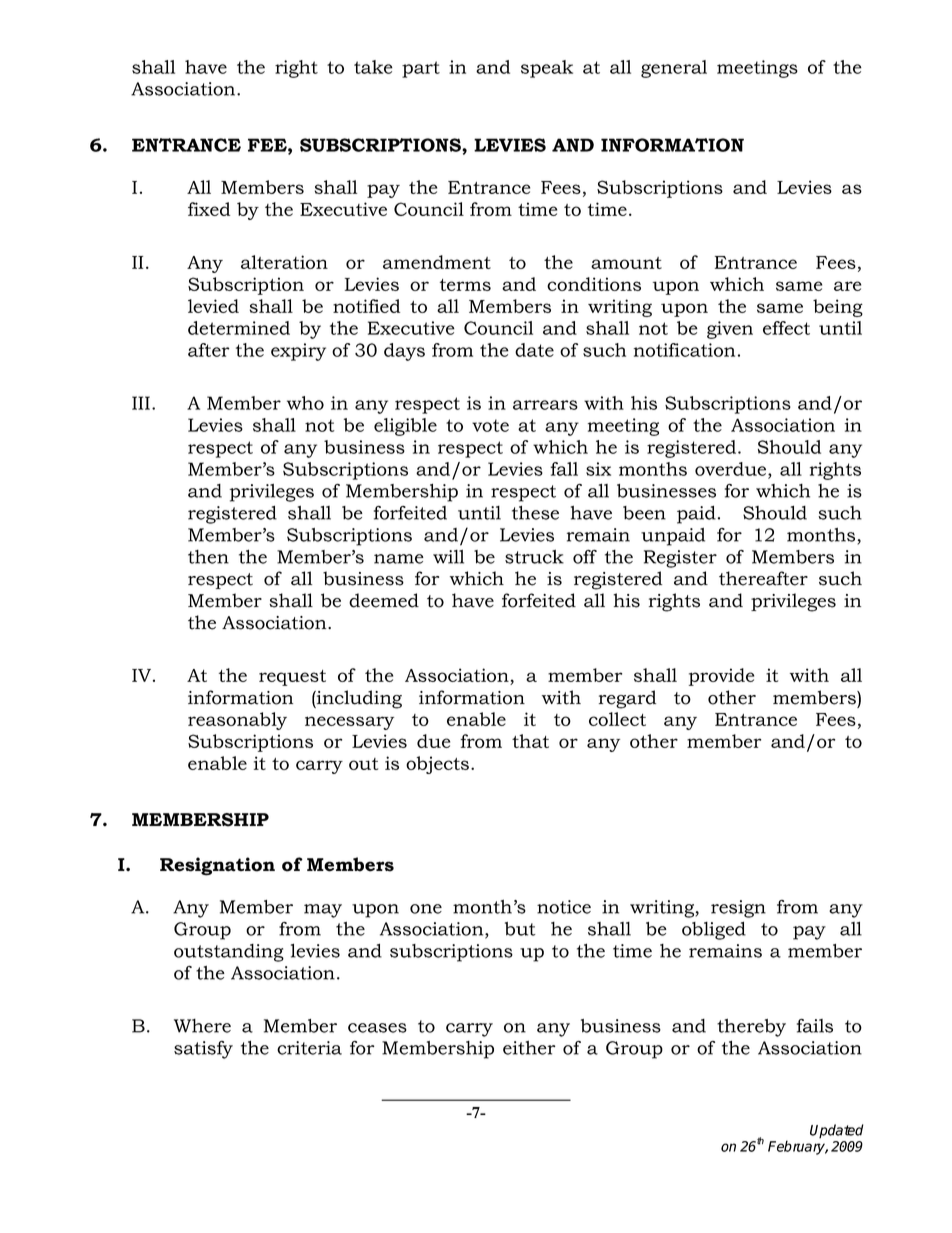 Image resolution: width=952 pixels, height=1233 pixels. Describe the element at coordinates (437, 765) in the document. I see `objects` at that location.
